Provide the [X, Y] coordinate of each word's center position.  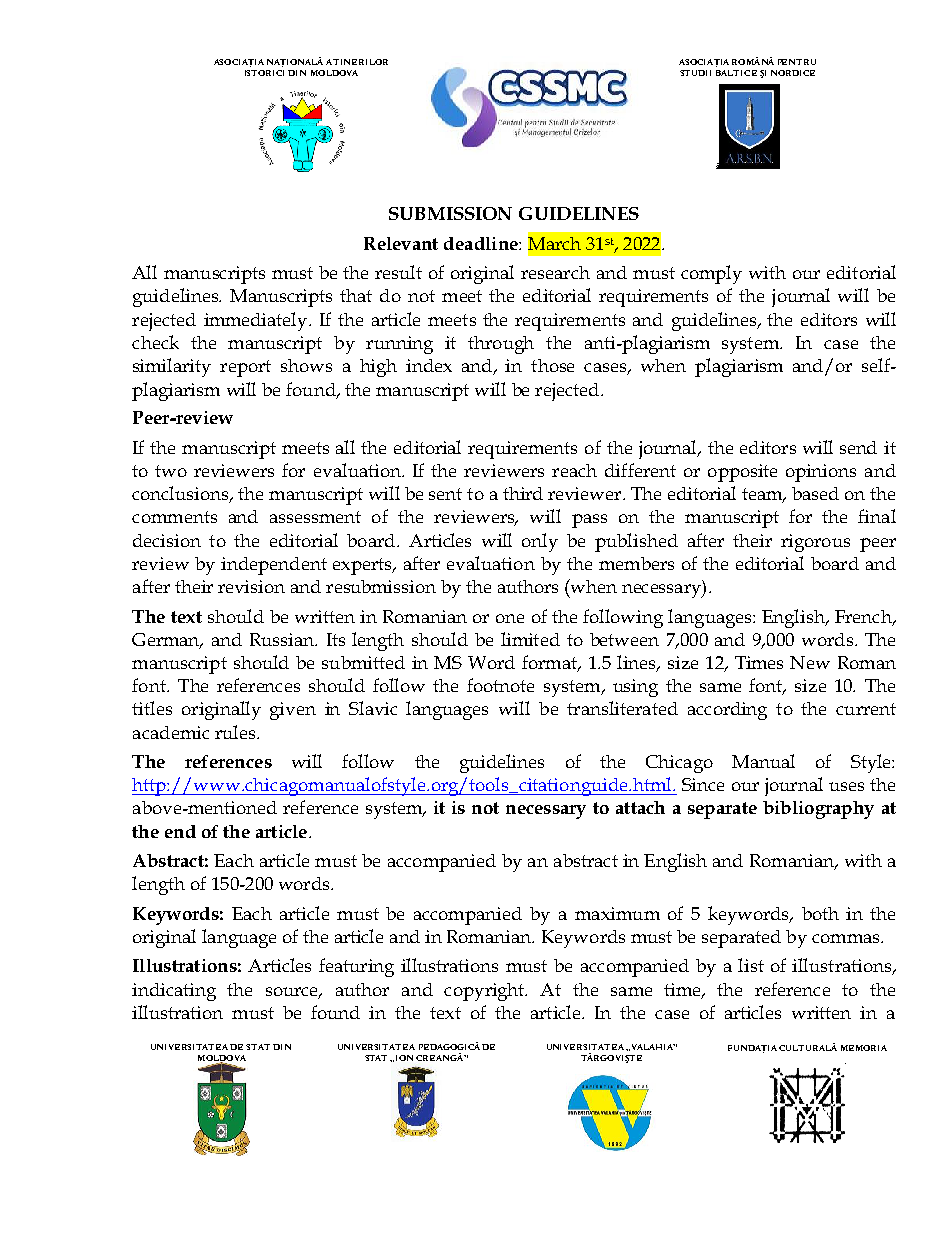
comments [174, 517]
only [540, 542]
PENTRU [797, 62]
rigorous [815, 543]
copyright [485, 992]
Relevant [401, 243]
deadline [482, 243]
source [293, 992]
